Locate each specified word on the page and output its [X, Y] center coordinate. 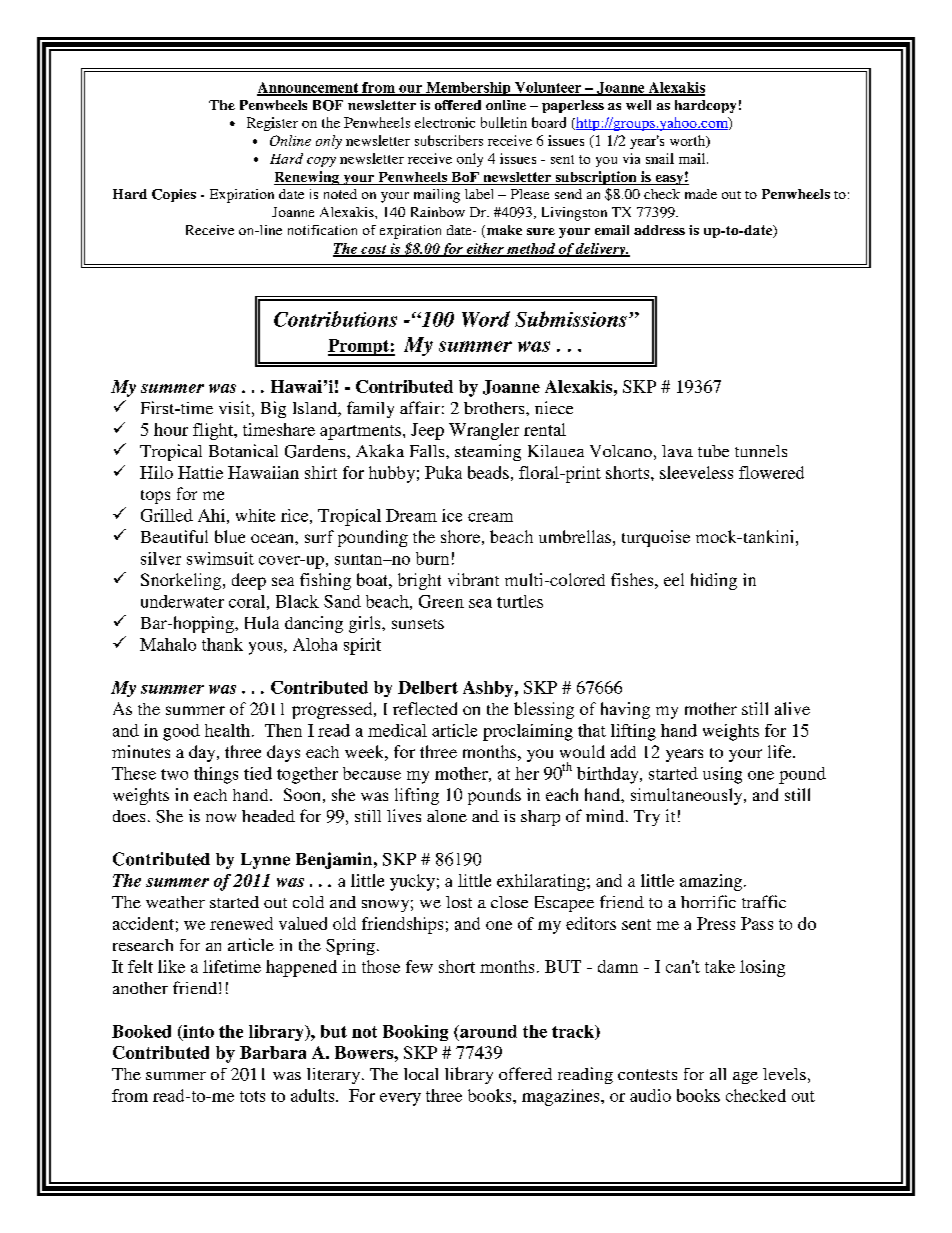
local [421, 1074]
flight [214, 431]
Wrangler [484, 431]
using [722, 775]
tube [713, 451]
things [216, 775]
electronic [445, 122]
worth [689, 141]
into [197, 1032]
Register [272, 124]
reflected [425, 708]
